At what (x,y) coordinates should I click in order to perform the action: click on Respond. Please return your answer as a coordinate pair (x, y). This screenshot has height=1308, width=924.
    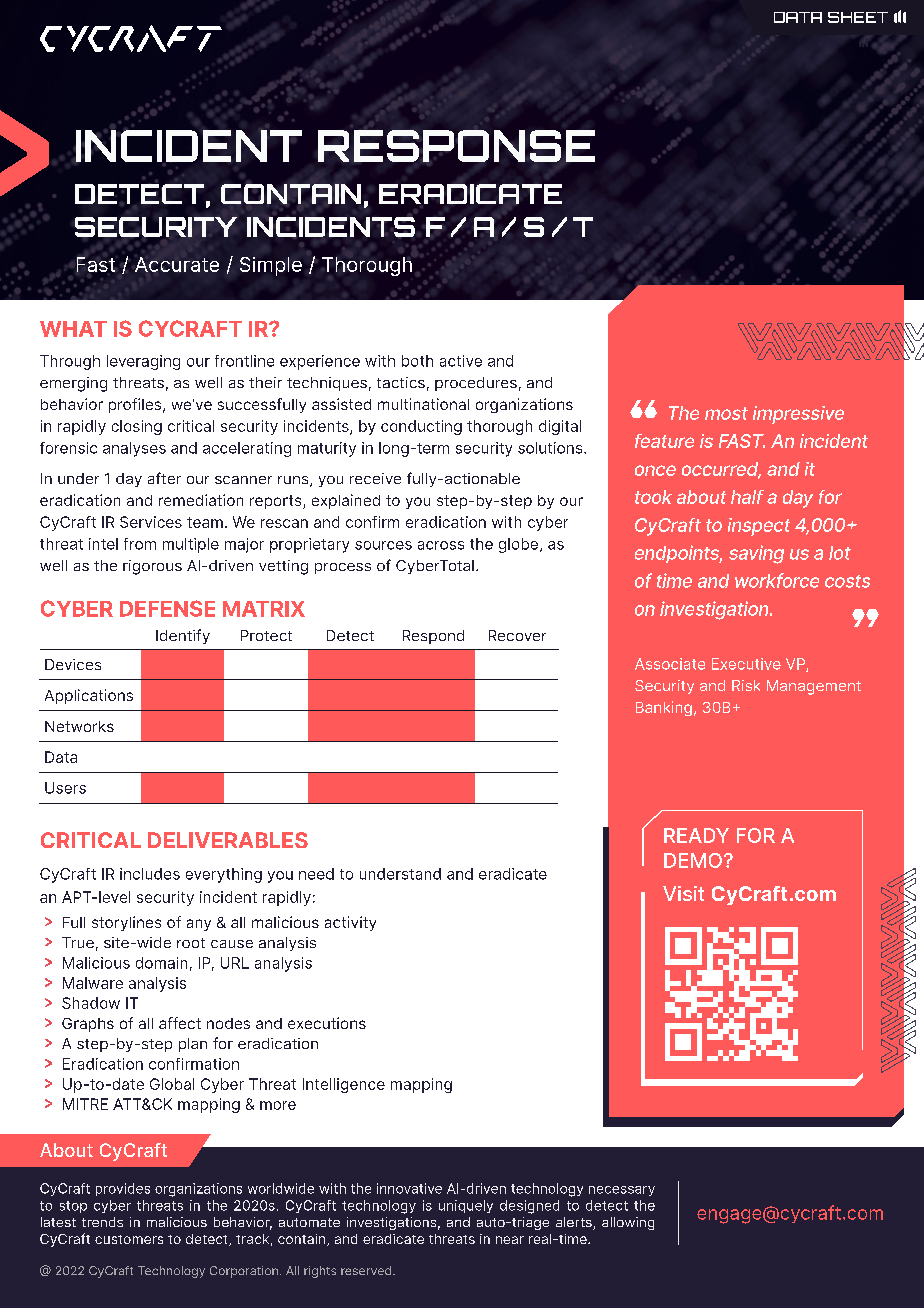
    Looking at the image, I should click on (433, 637).
